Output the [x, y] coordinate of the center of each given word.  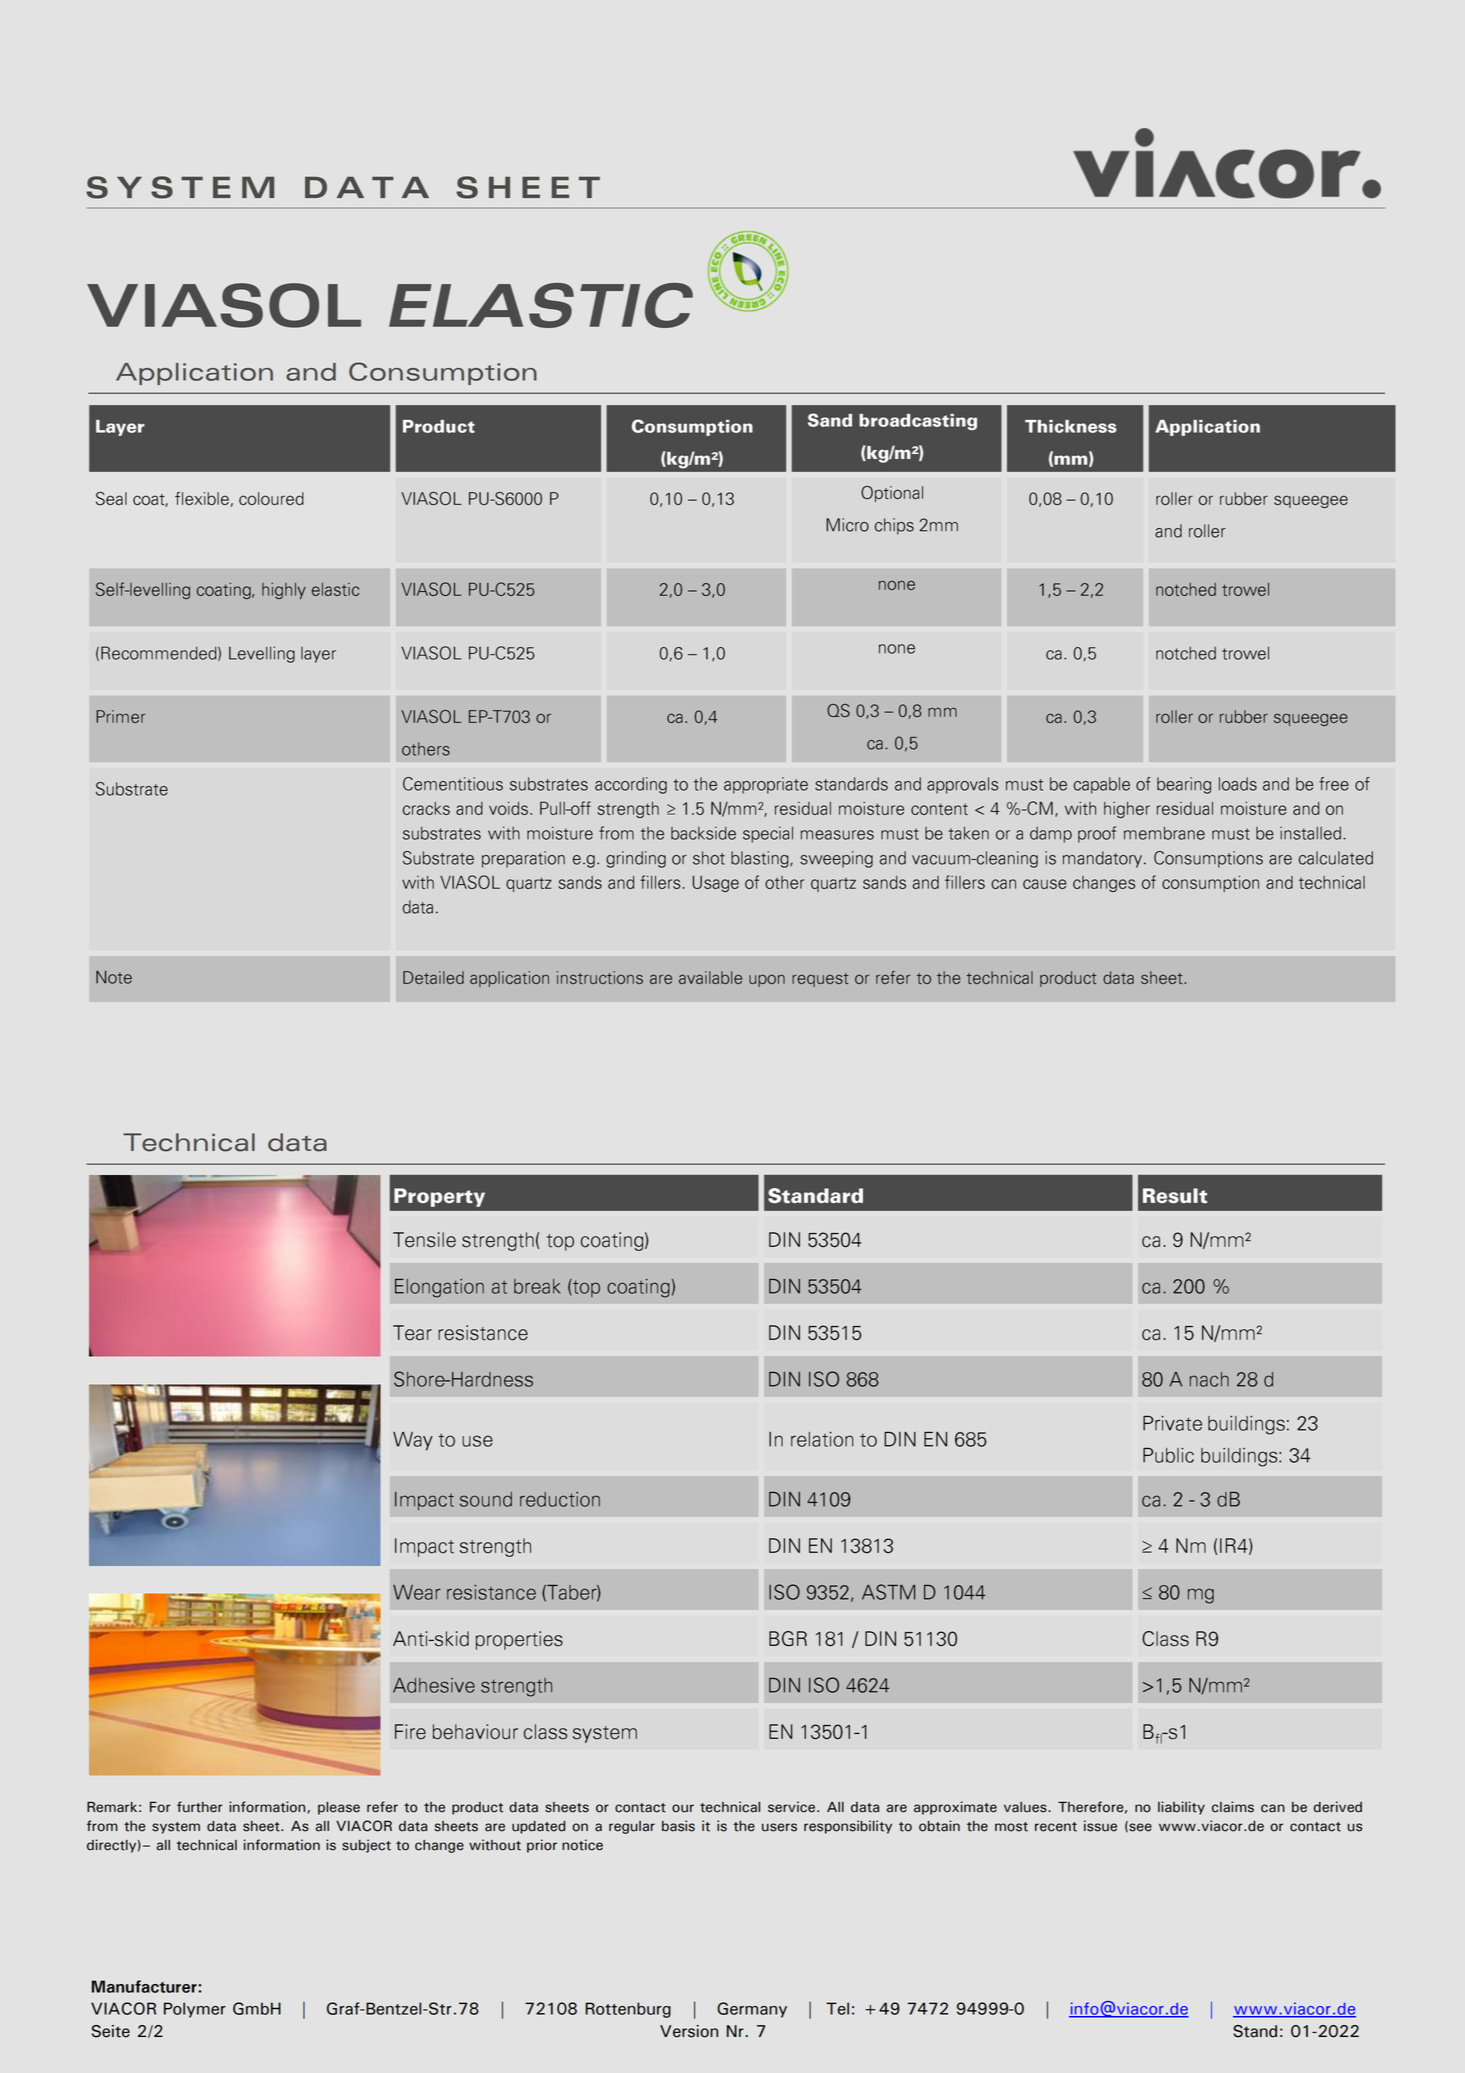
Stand [1255, 2031]
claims [1233, 1807]
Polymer [195, 2010]
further [199, 1807]
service [791, 1807]
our [683, 1808]
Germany [752, 2010]
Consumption [443, 373]
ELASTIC [541, 305]
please [339, 1808]
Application [194, 374]
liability [1181, 1808]
